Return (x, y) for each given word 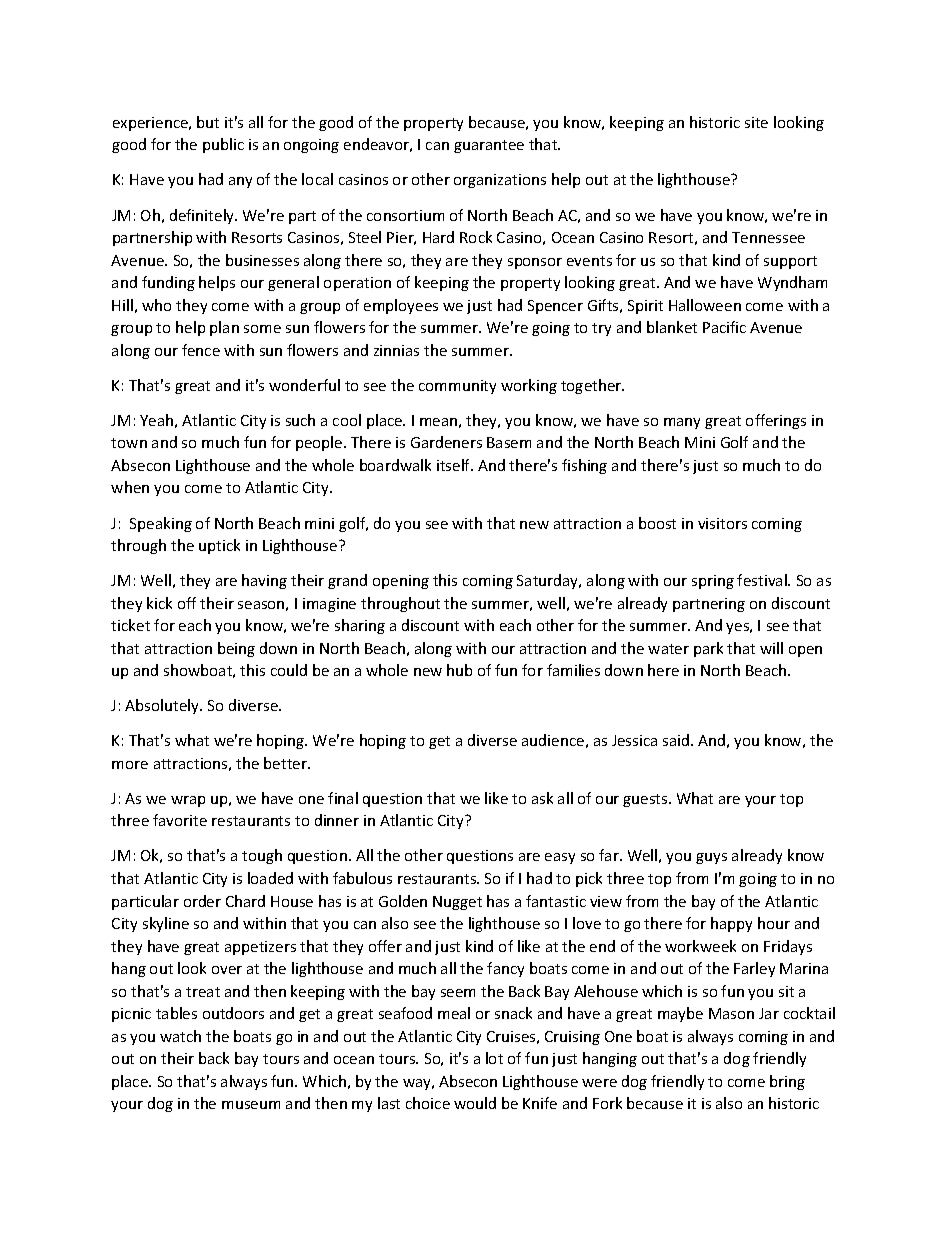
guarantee (489, 146)
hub (459, 670)
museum (251, 1105)
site (756, 122)
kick (159, 603)
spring (713, 582)
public (223, 145)
